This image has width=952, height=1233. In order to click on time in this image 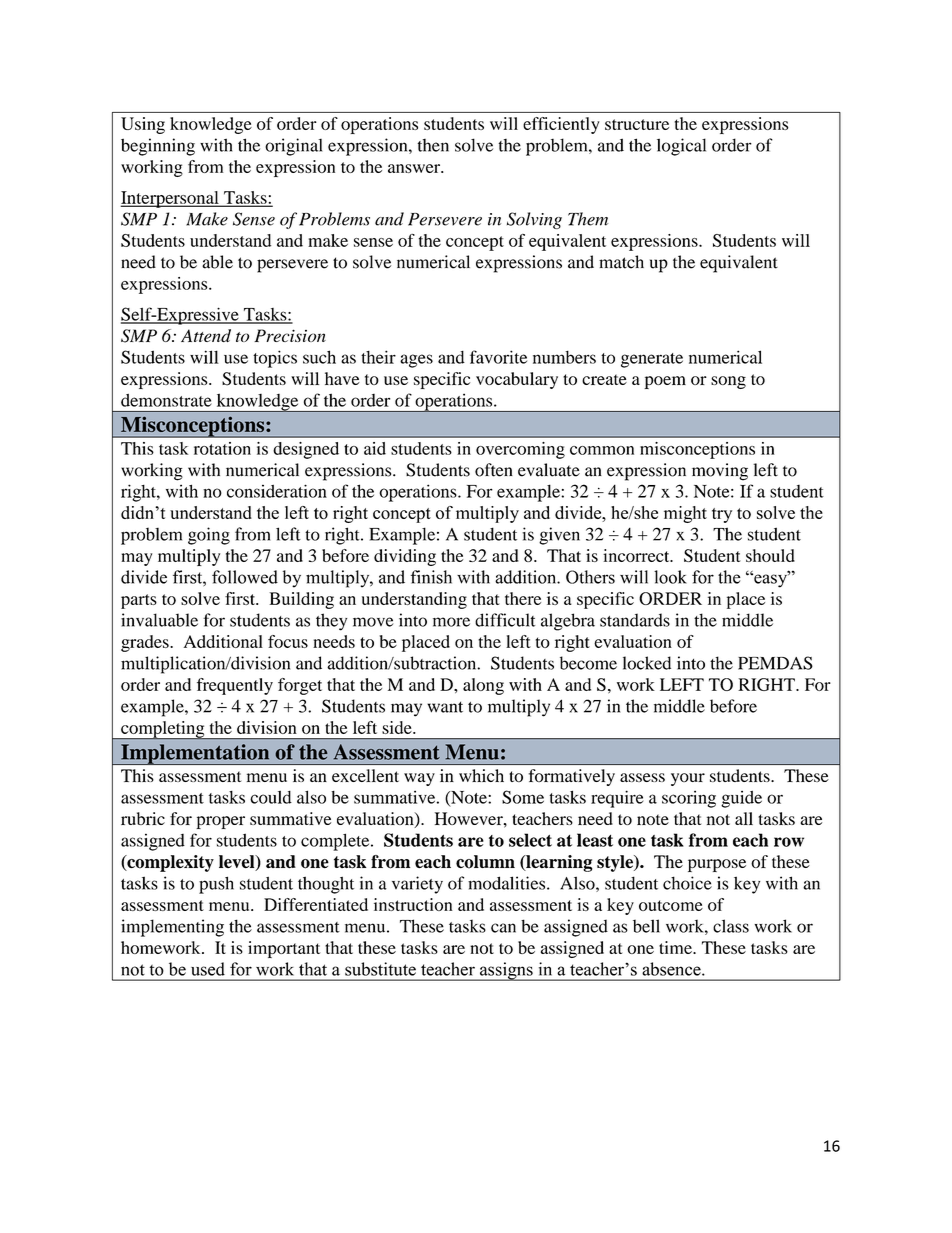, I will do `click(676, 947)`.
